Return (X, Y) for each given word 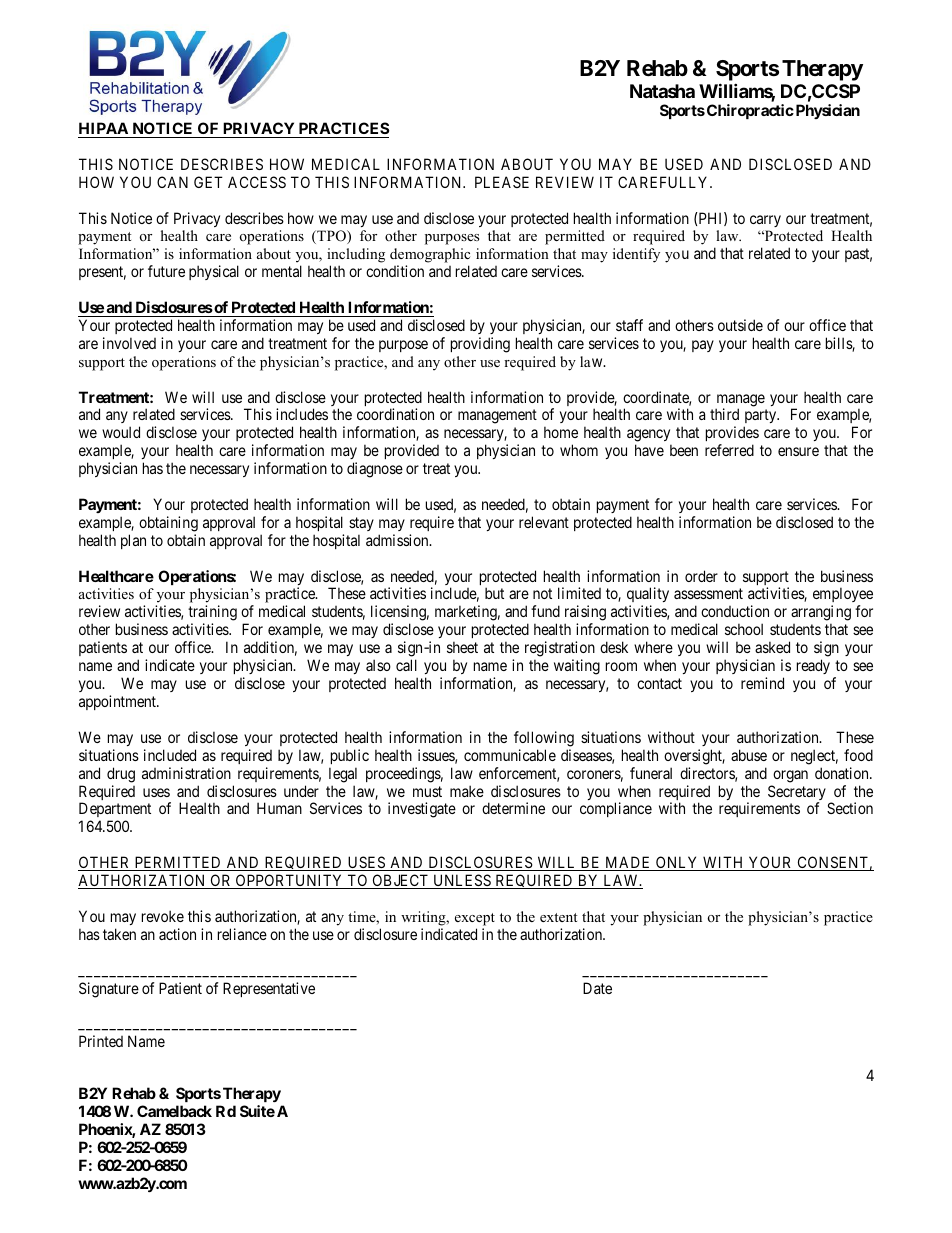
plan (133, 541)
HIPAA (103, 128)
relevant (544, 522)
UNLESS (462, 881)
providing (480, 345)
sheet (462, 647)
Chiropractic (750, 111)
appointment (118, 702)
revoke (163, 916)
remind (762, 683)
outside (740, 325)
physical (214, 272)
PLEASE (502, 182)
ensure (798, 451)
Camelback (174, 1111)
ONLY (677, 863)
